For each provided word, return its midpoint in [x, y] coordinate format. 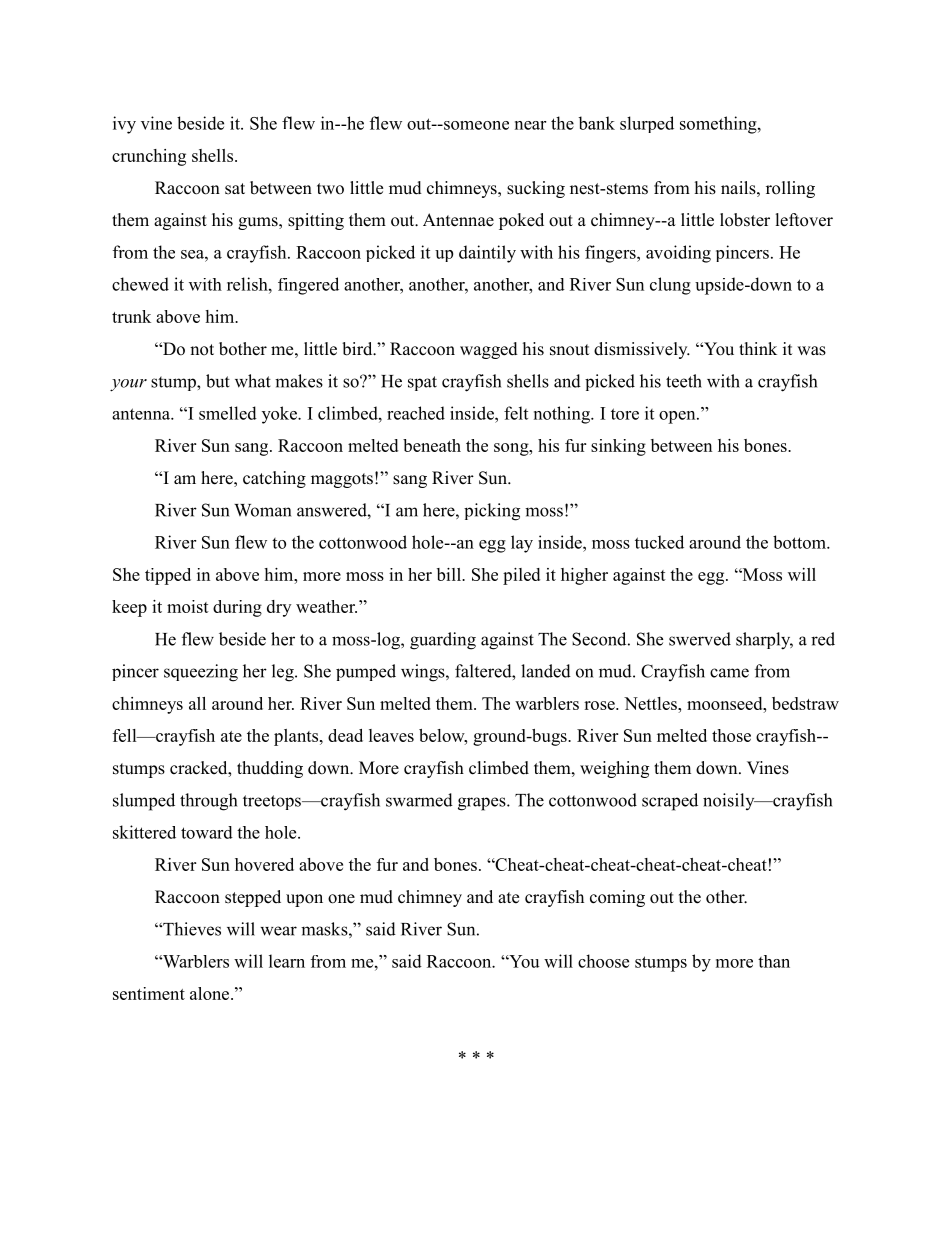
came [729, 673]
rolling [790, 189]
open [678, 417]
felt [516, 413]
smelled [228, 413]
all [197, 703]
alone [211, 993]
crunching [149, 157]
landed [546, 671]
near [530, 125]
